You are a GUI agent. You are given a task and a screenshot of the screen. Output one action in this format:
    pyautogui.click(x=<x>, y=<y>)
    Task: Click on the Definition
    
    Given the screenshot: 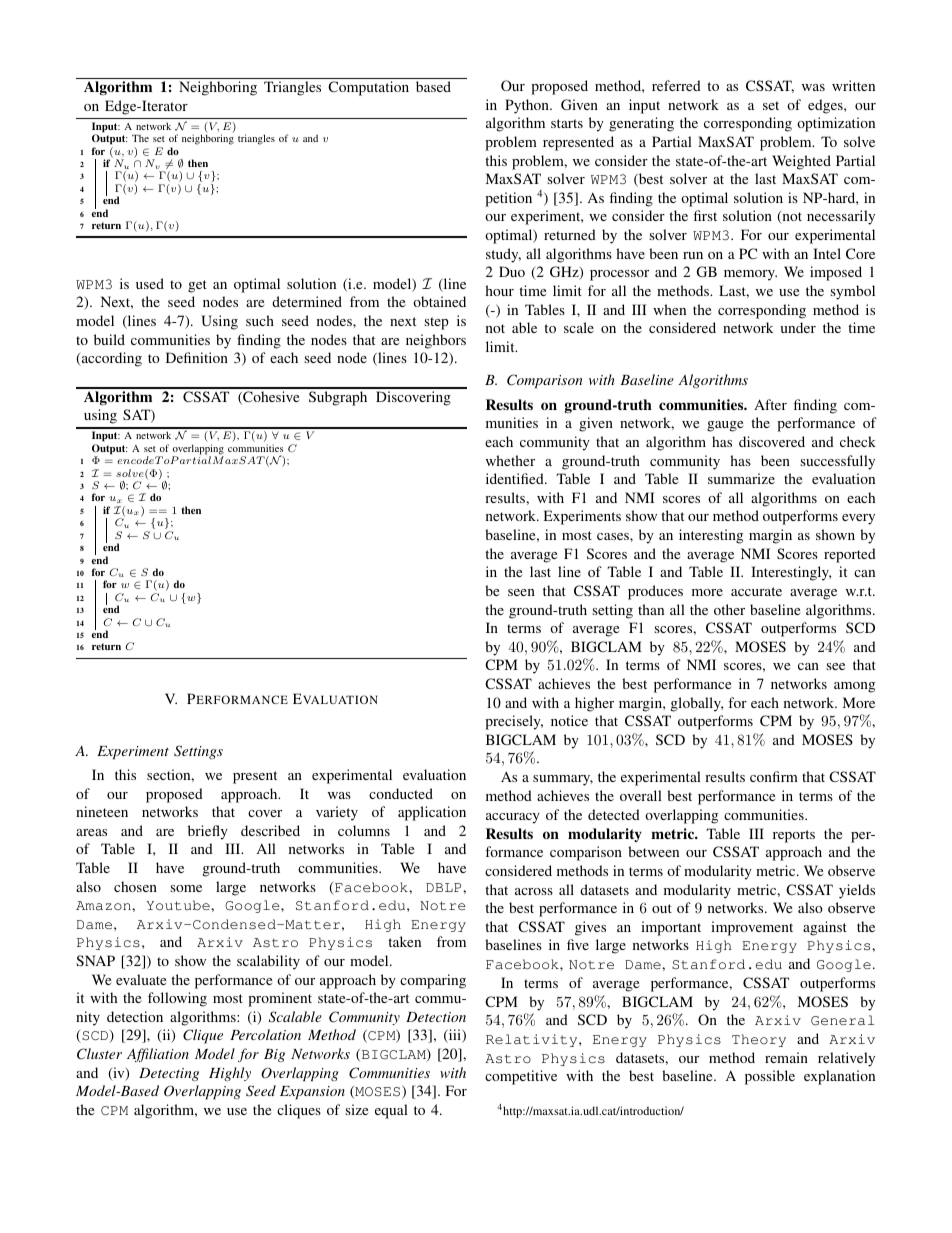 What is the action you would take?
    pyautogui.click(x=197, y=357)
